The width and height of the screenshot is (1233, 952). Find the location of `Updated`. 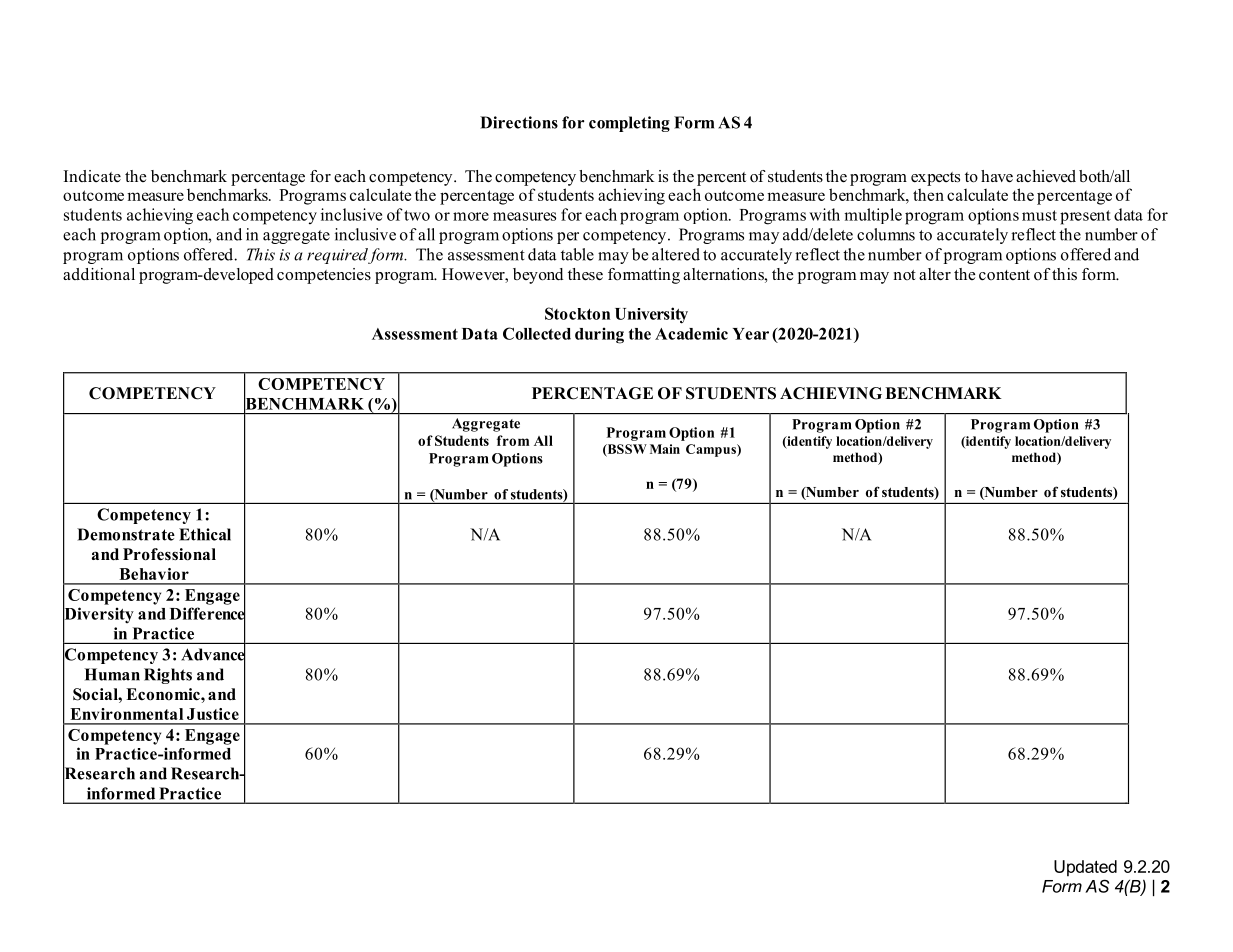

Updated is located at coordinates (1085, 868).
